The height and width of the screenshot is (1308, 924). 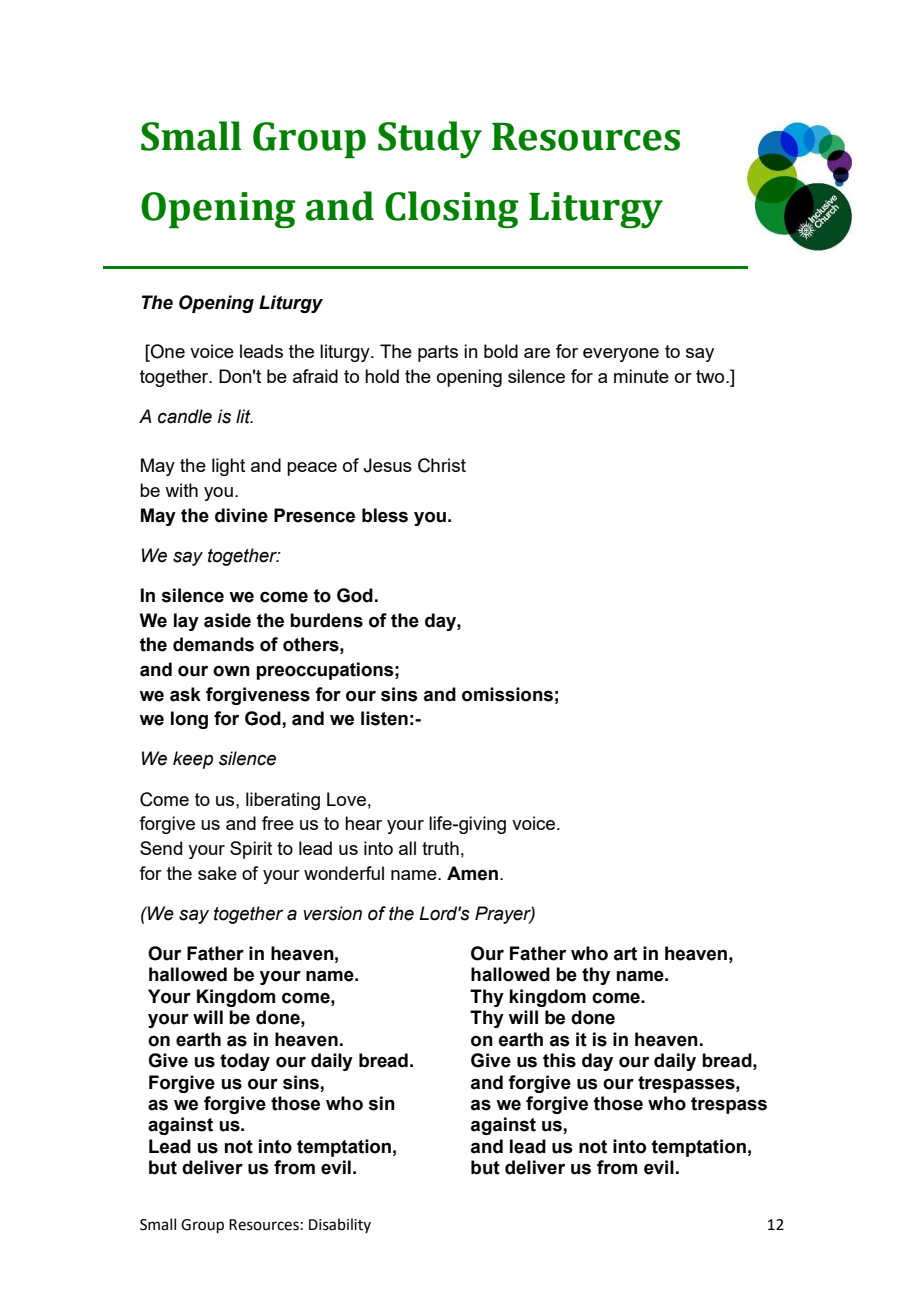 I want to click on burdens, so click(x=326, y=620).
